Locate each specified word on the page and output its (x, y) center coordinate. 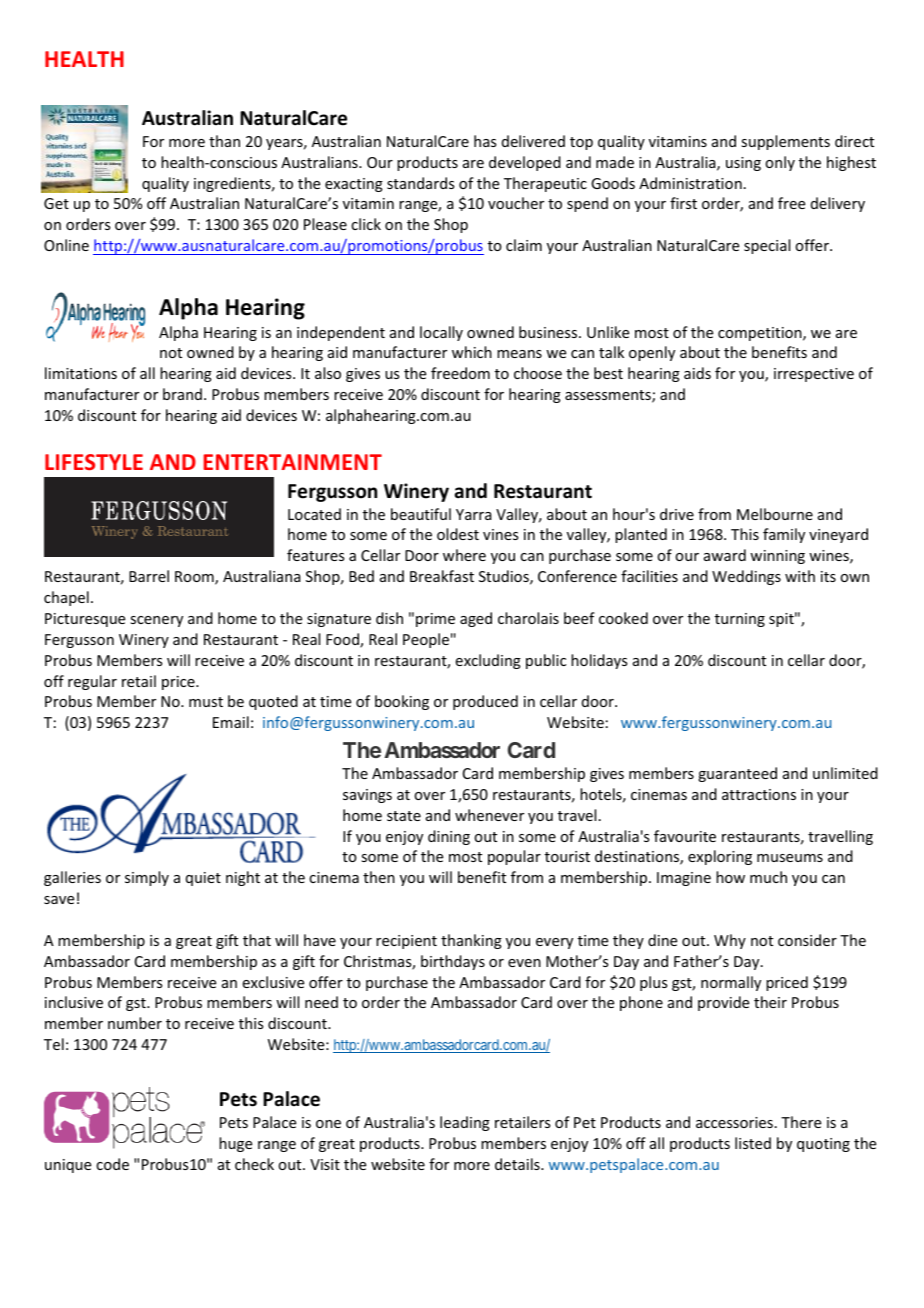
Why (730, 941)
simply (147, 878)
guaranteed (737, 774)
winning (777, 557)
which (472, 352)
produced (485, 702)
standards (420, 183)
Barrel (149, 576)
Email (231, 722)
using (743, 164)
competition (761, 334)
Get (56, 203)
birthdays (453, 962)
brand (182, 394)
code (112, 1164)
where (464, 555)
